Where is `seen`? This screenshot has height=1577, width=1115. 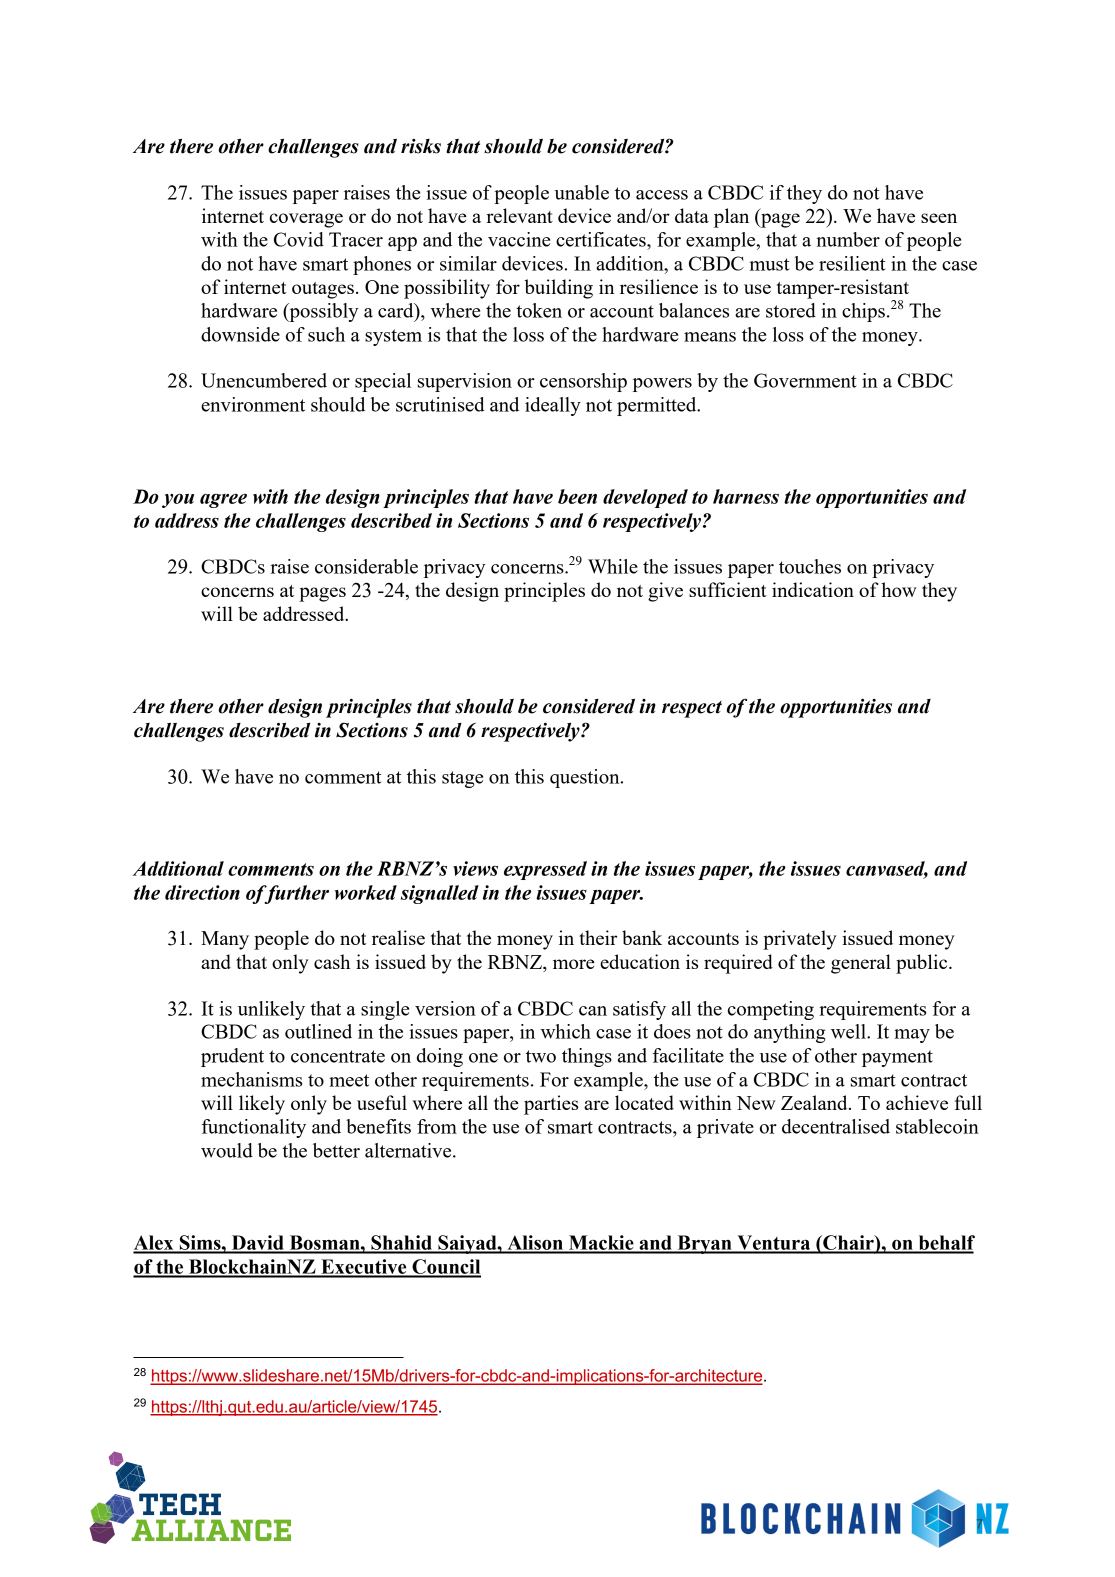
seen is located at coordinates (939, 218).
